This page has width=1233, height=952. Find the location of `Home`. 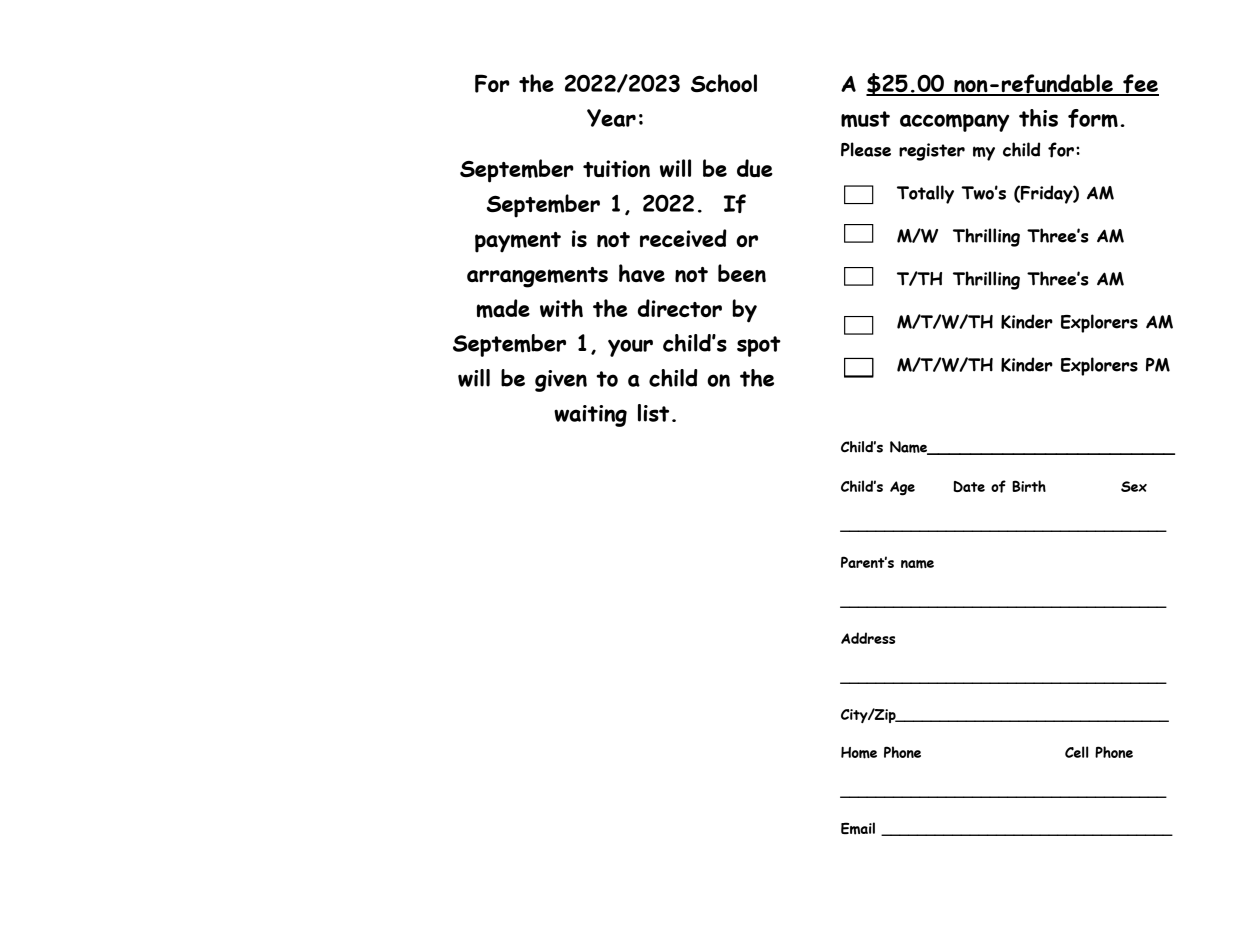

Home is located at coordinates (859, 753).
